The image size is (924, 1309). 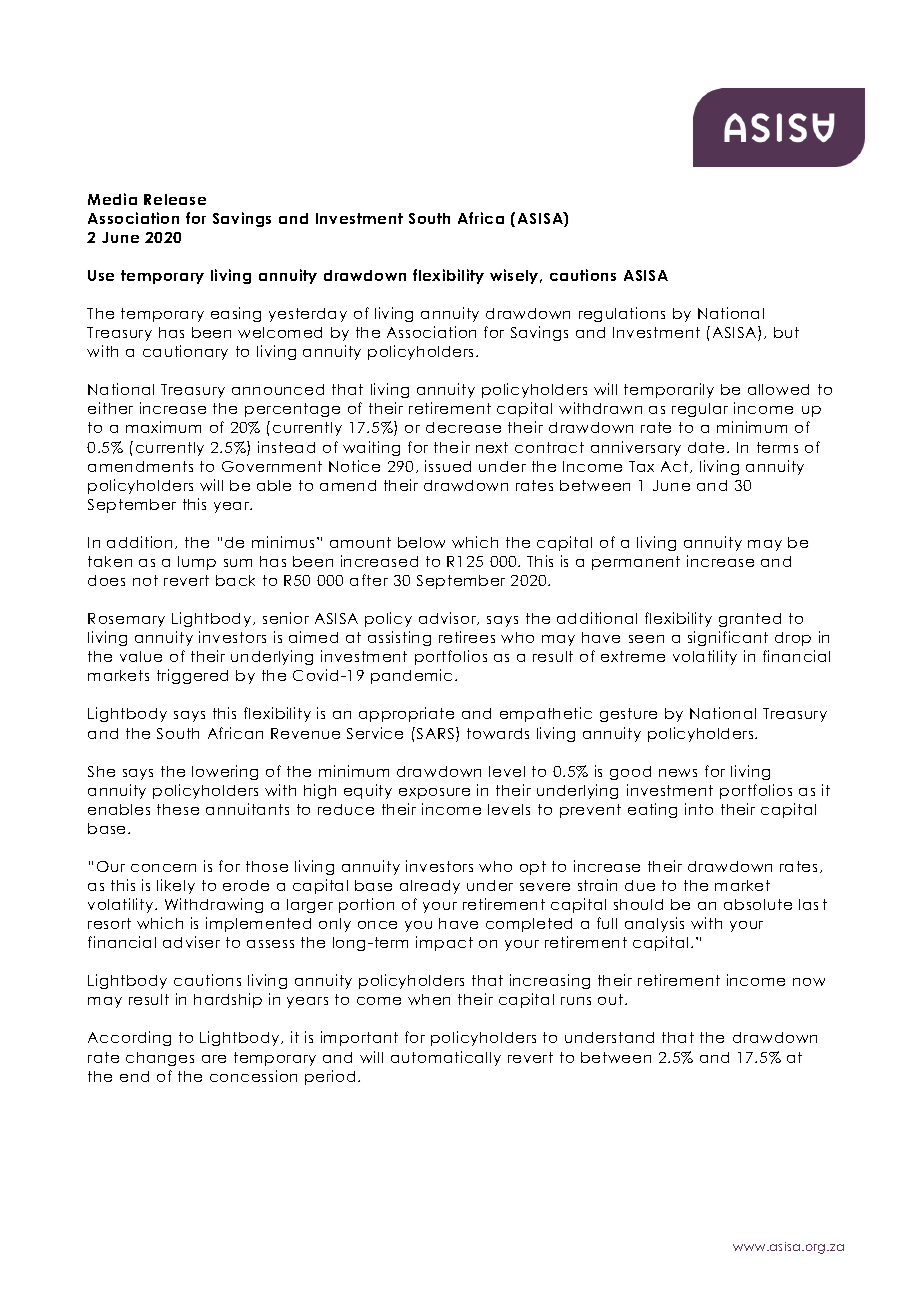 What do you see at coordinates (515, 276) in the screenshot?
I see `wisely` at bounding box center [515, 276].
